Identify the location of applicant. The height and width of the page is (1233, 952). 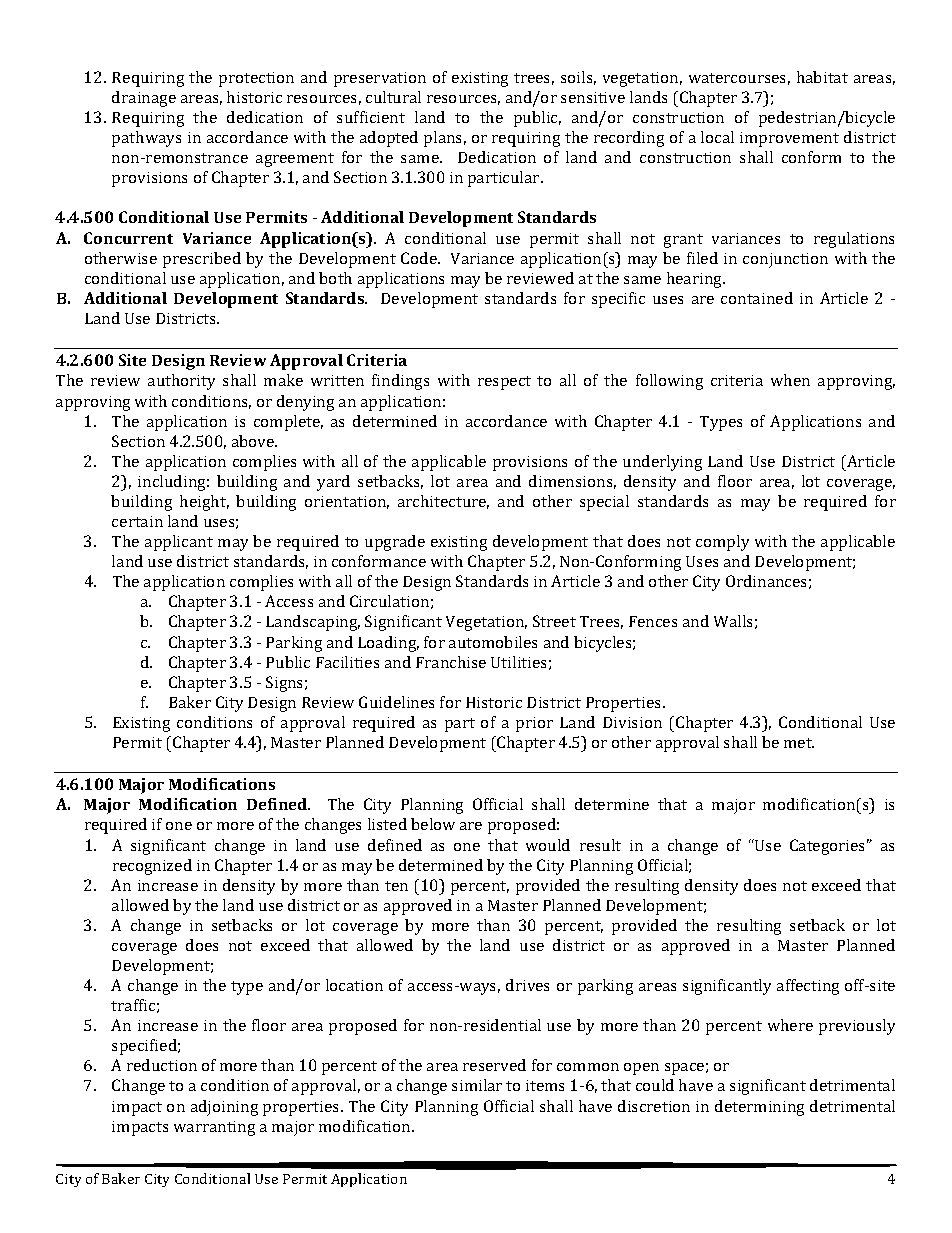
(179, 543).
